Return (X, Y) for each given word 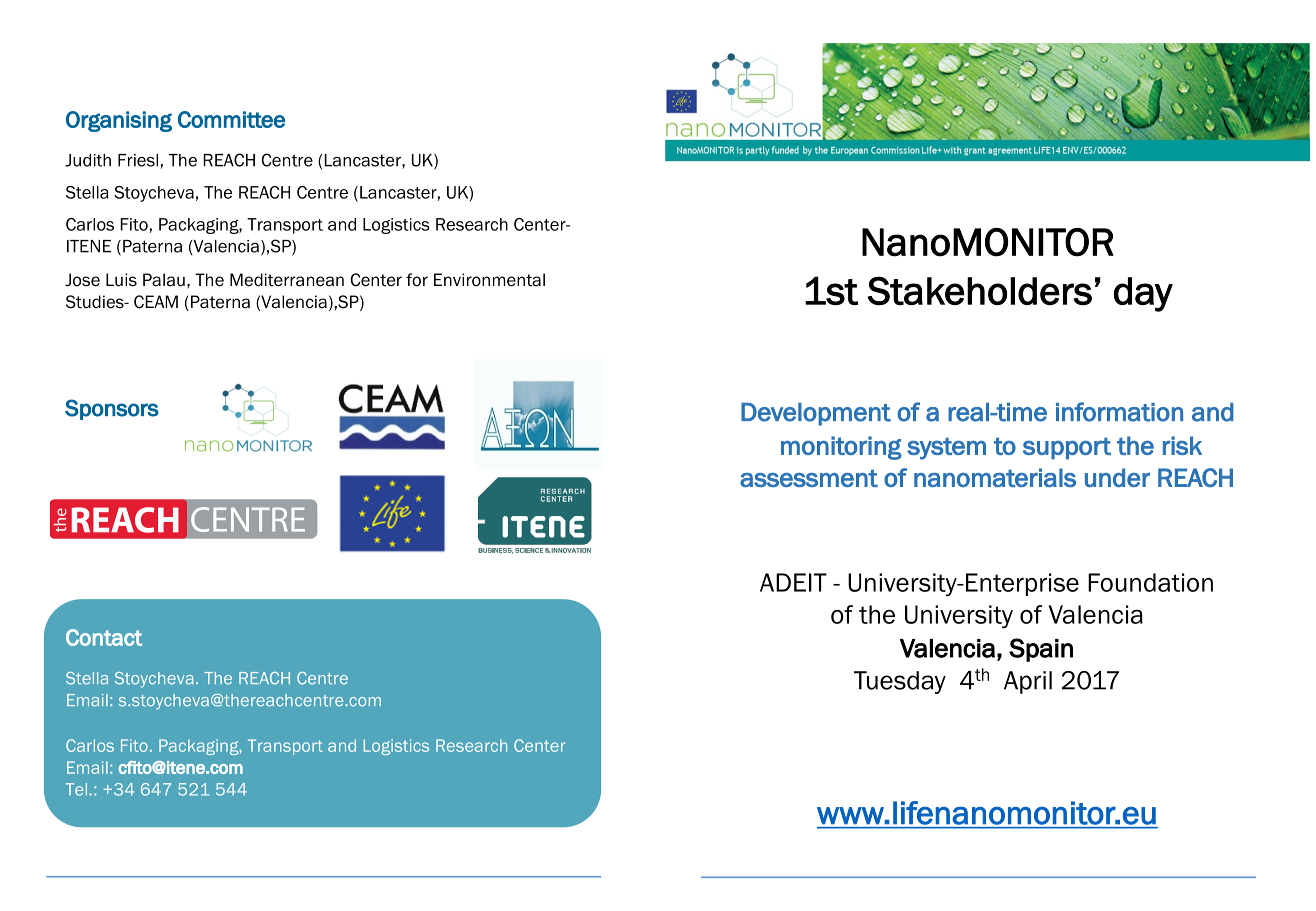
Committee (231, 119)
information (1119, 412)
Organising (119, 121)
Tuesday (900, 682)
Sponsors (112, 409)
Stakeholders (979, 290)
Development (816, 414)
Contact (104, 637)
